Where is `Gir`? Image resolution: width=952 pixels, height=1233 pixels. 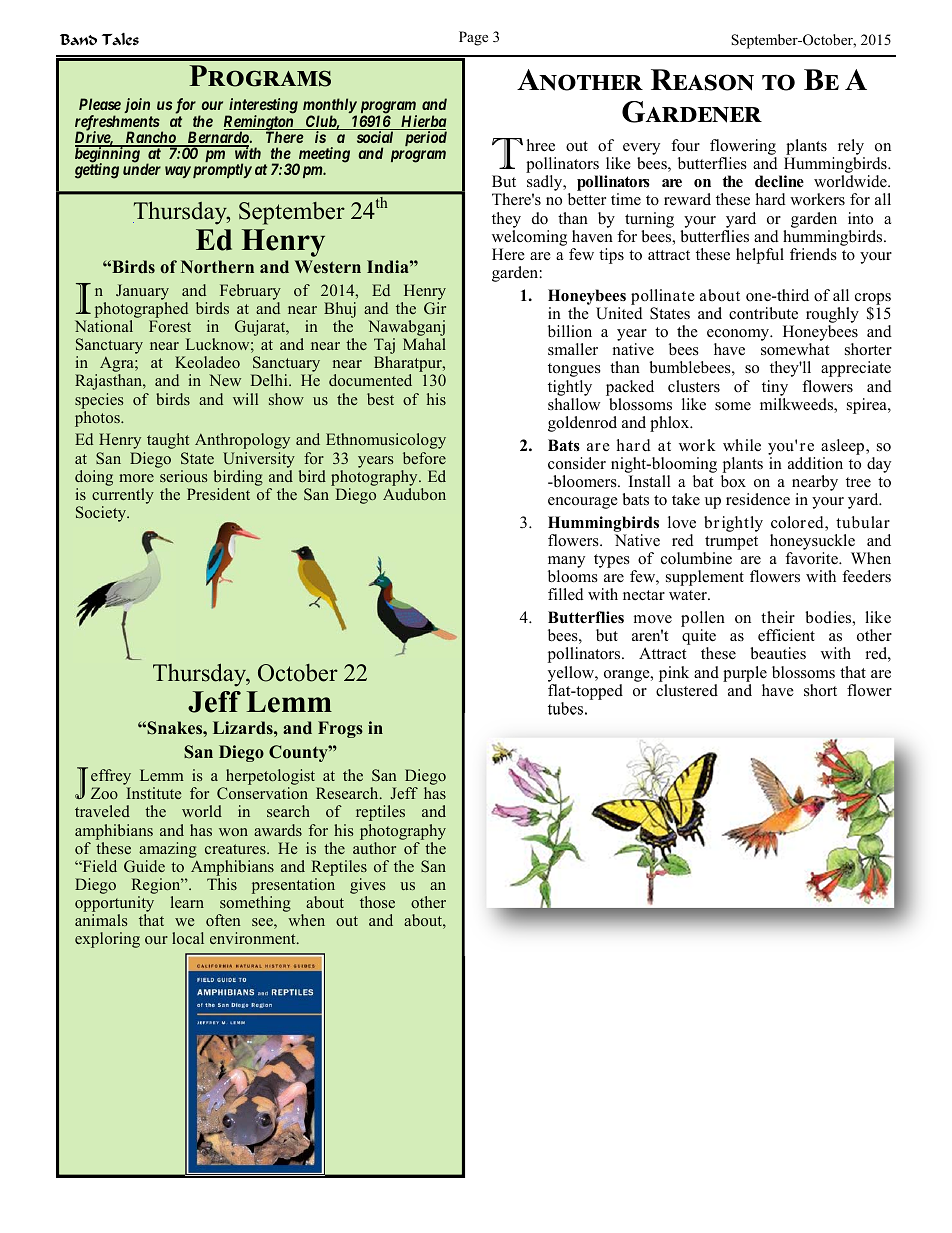 Gir is located at coordinates (435, 308).
